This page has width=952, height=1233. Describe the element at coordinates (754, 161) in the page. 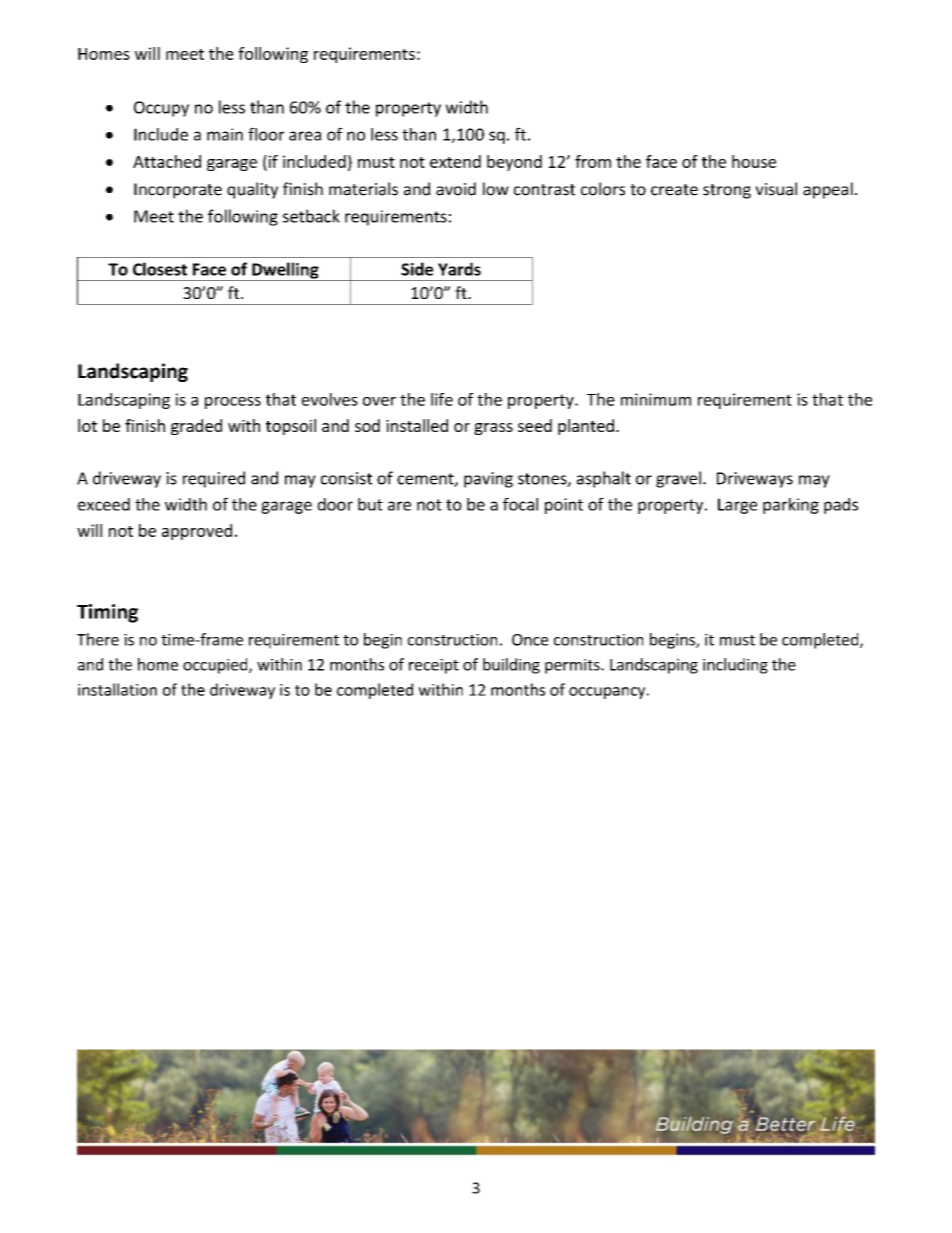

I see `house` at that location.
